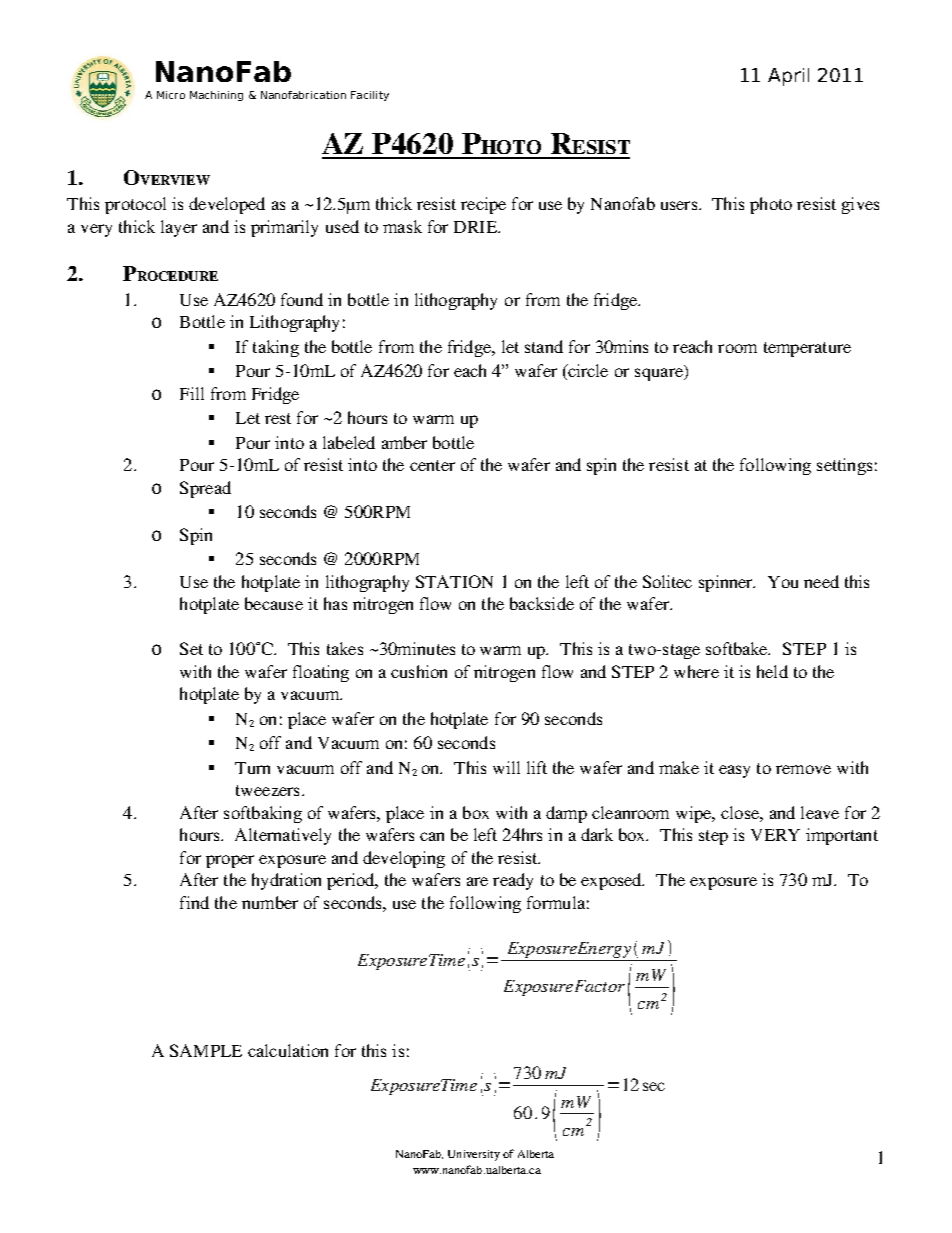 The width and height of the document is (952, 1233). I want to click on because, so click(274, 603).
